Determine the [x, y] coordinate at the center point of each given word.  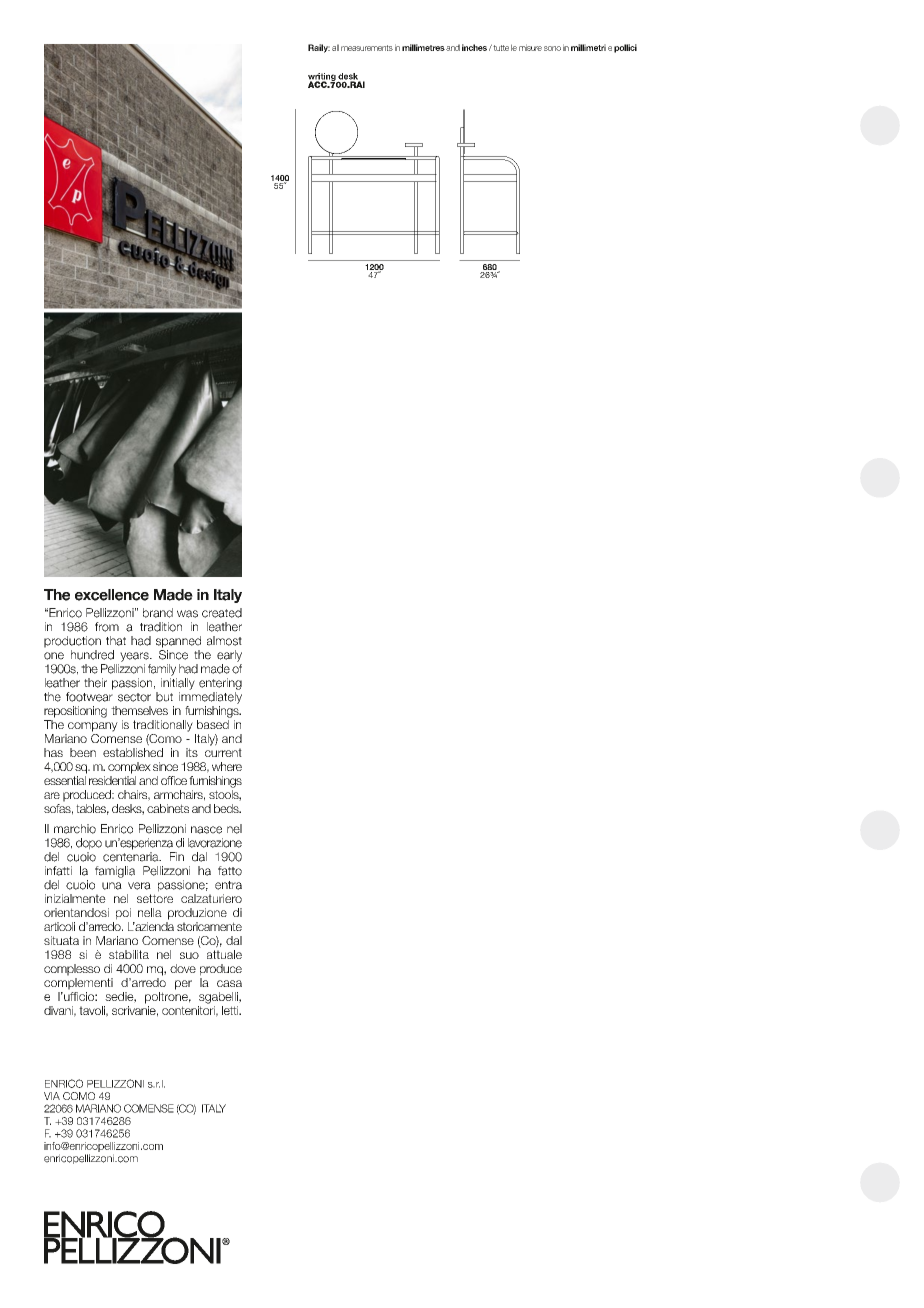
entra [228, 885]
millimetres [423, 47]
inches [474, 47]
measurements [367, 48]
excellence [112, 595]
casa [229, 983]
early [229, 656]
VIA [52, 1096]
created [222, 613]
